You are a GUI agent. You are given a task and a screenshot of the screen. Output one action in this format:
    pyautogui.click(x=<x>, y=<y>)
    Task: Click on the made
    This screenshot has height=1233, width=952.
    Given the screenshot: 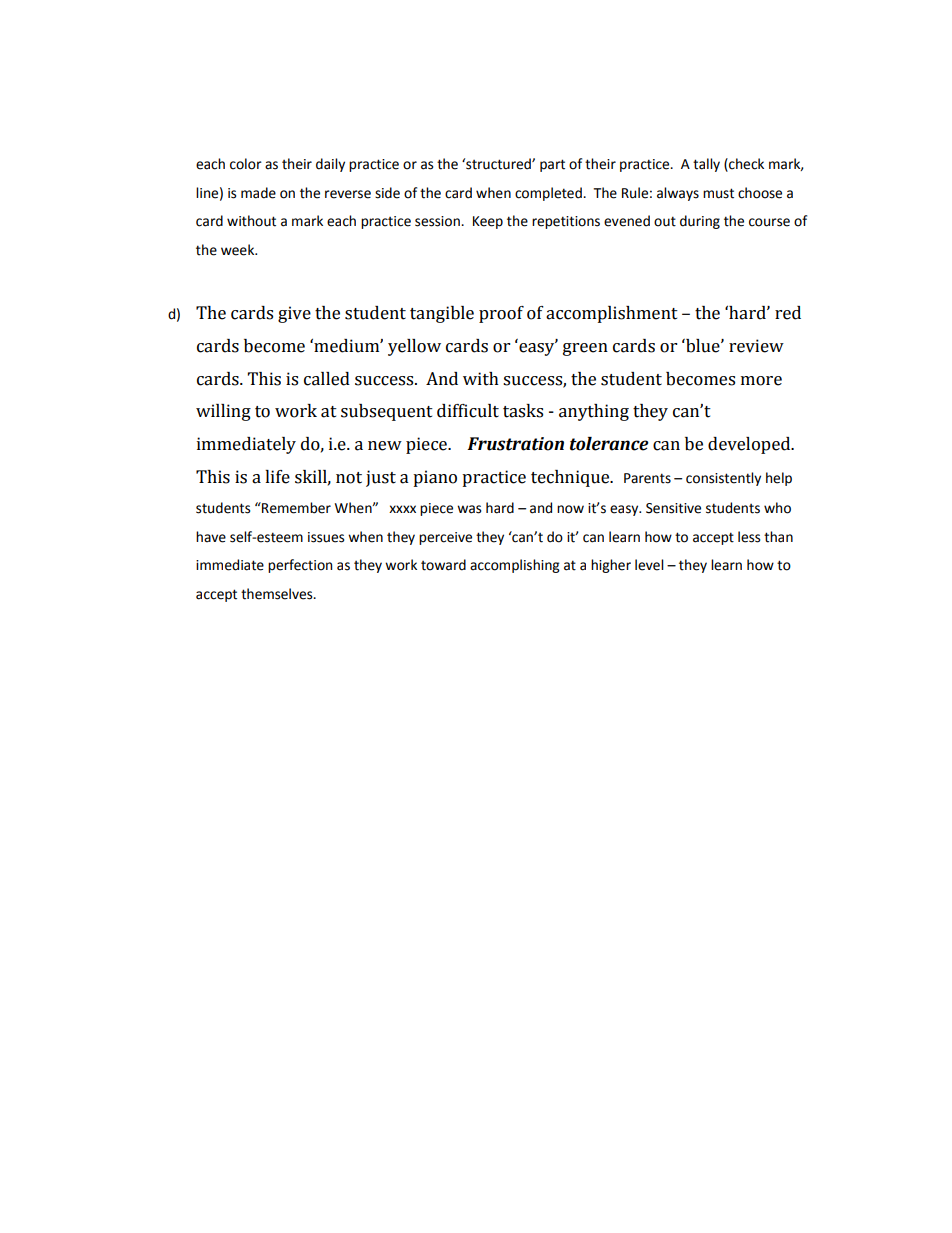 What is the action you would take?
    pyautogui.click(x=258, y=193)
